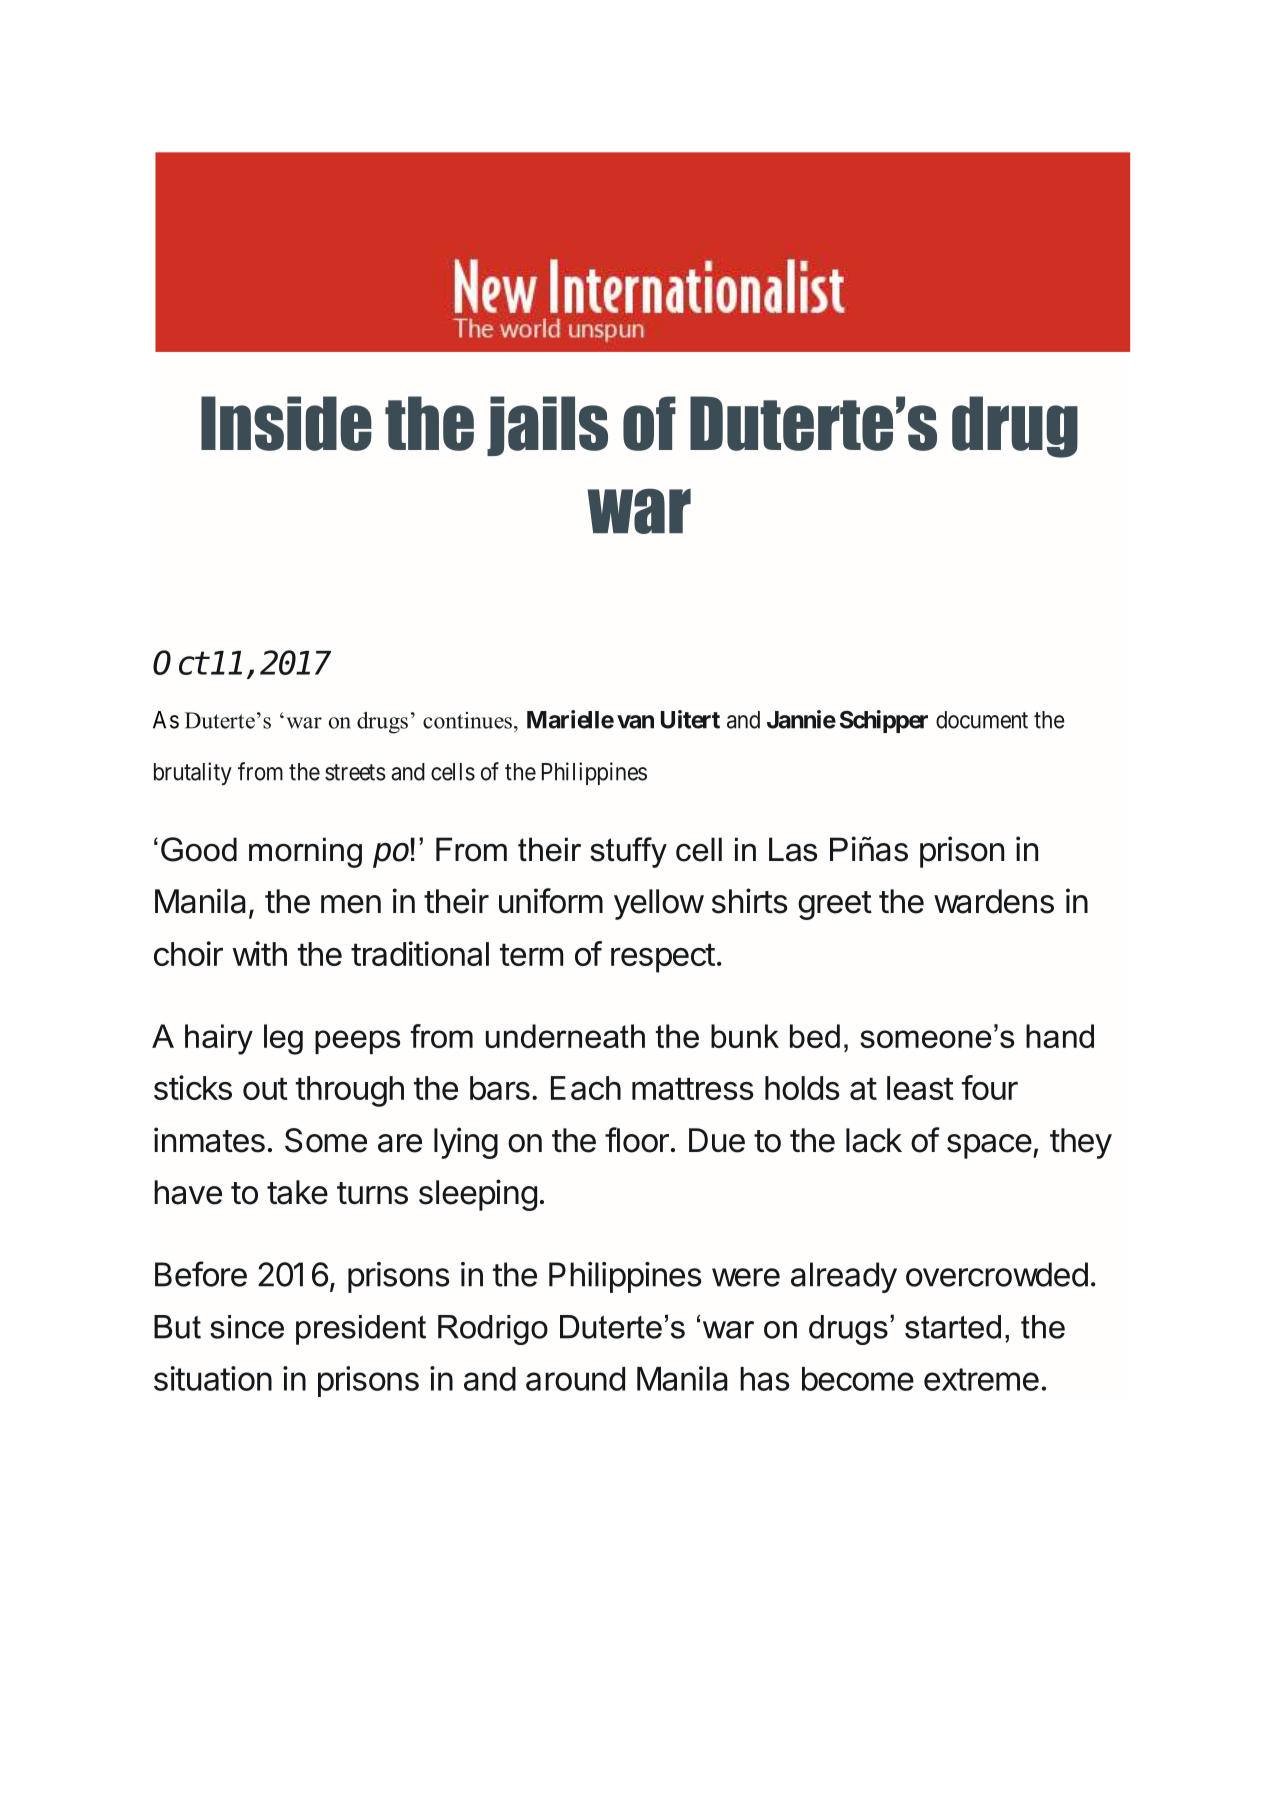  I want to click on document, so click(982, 720).
